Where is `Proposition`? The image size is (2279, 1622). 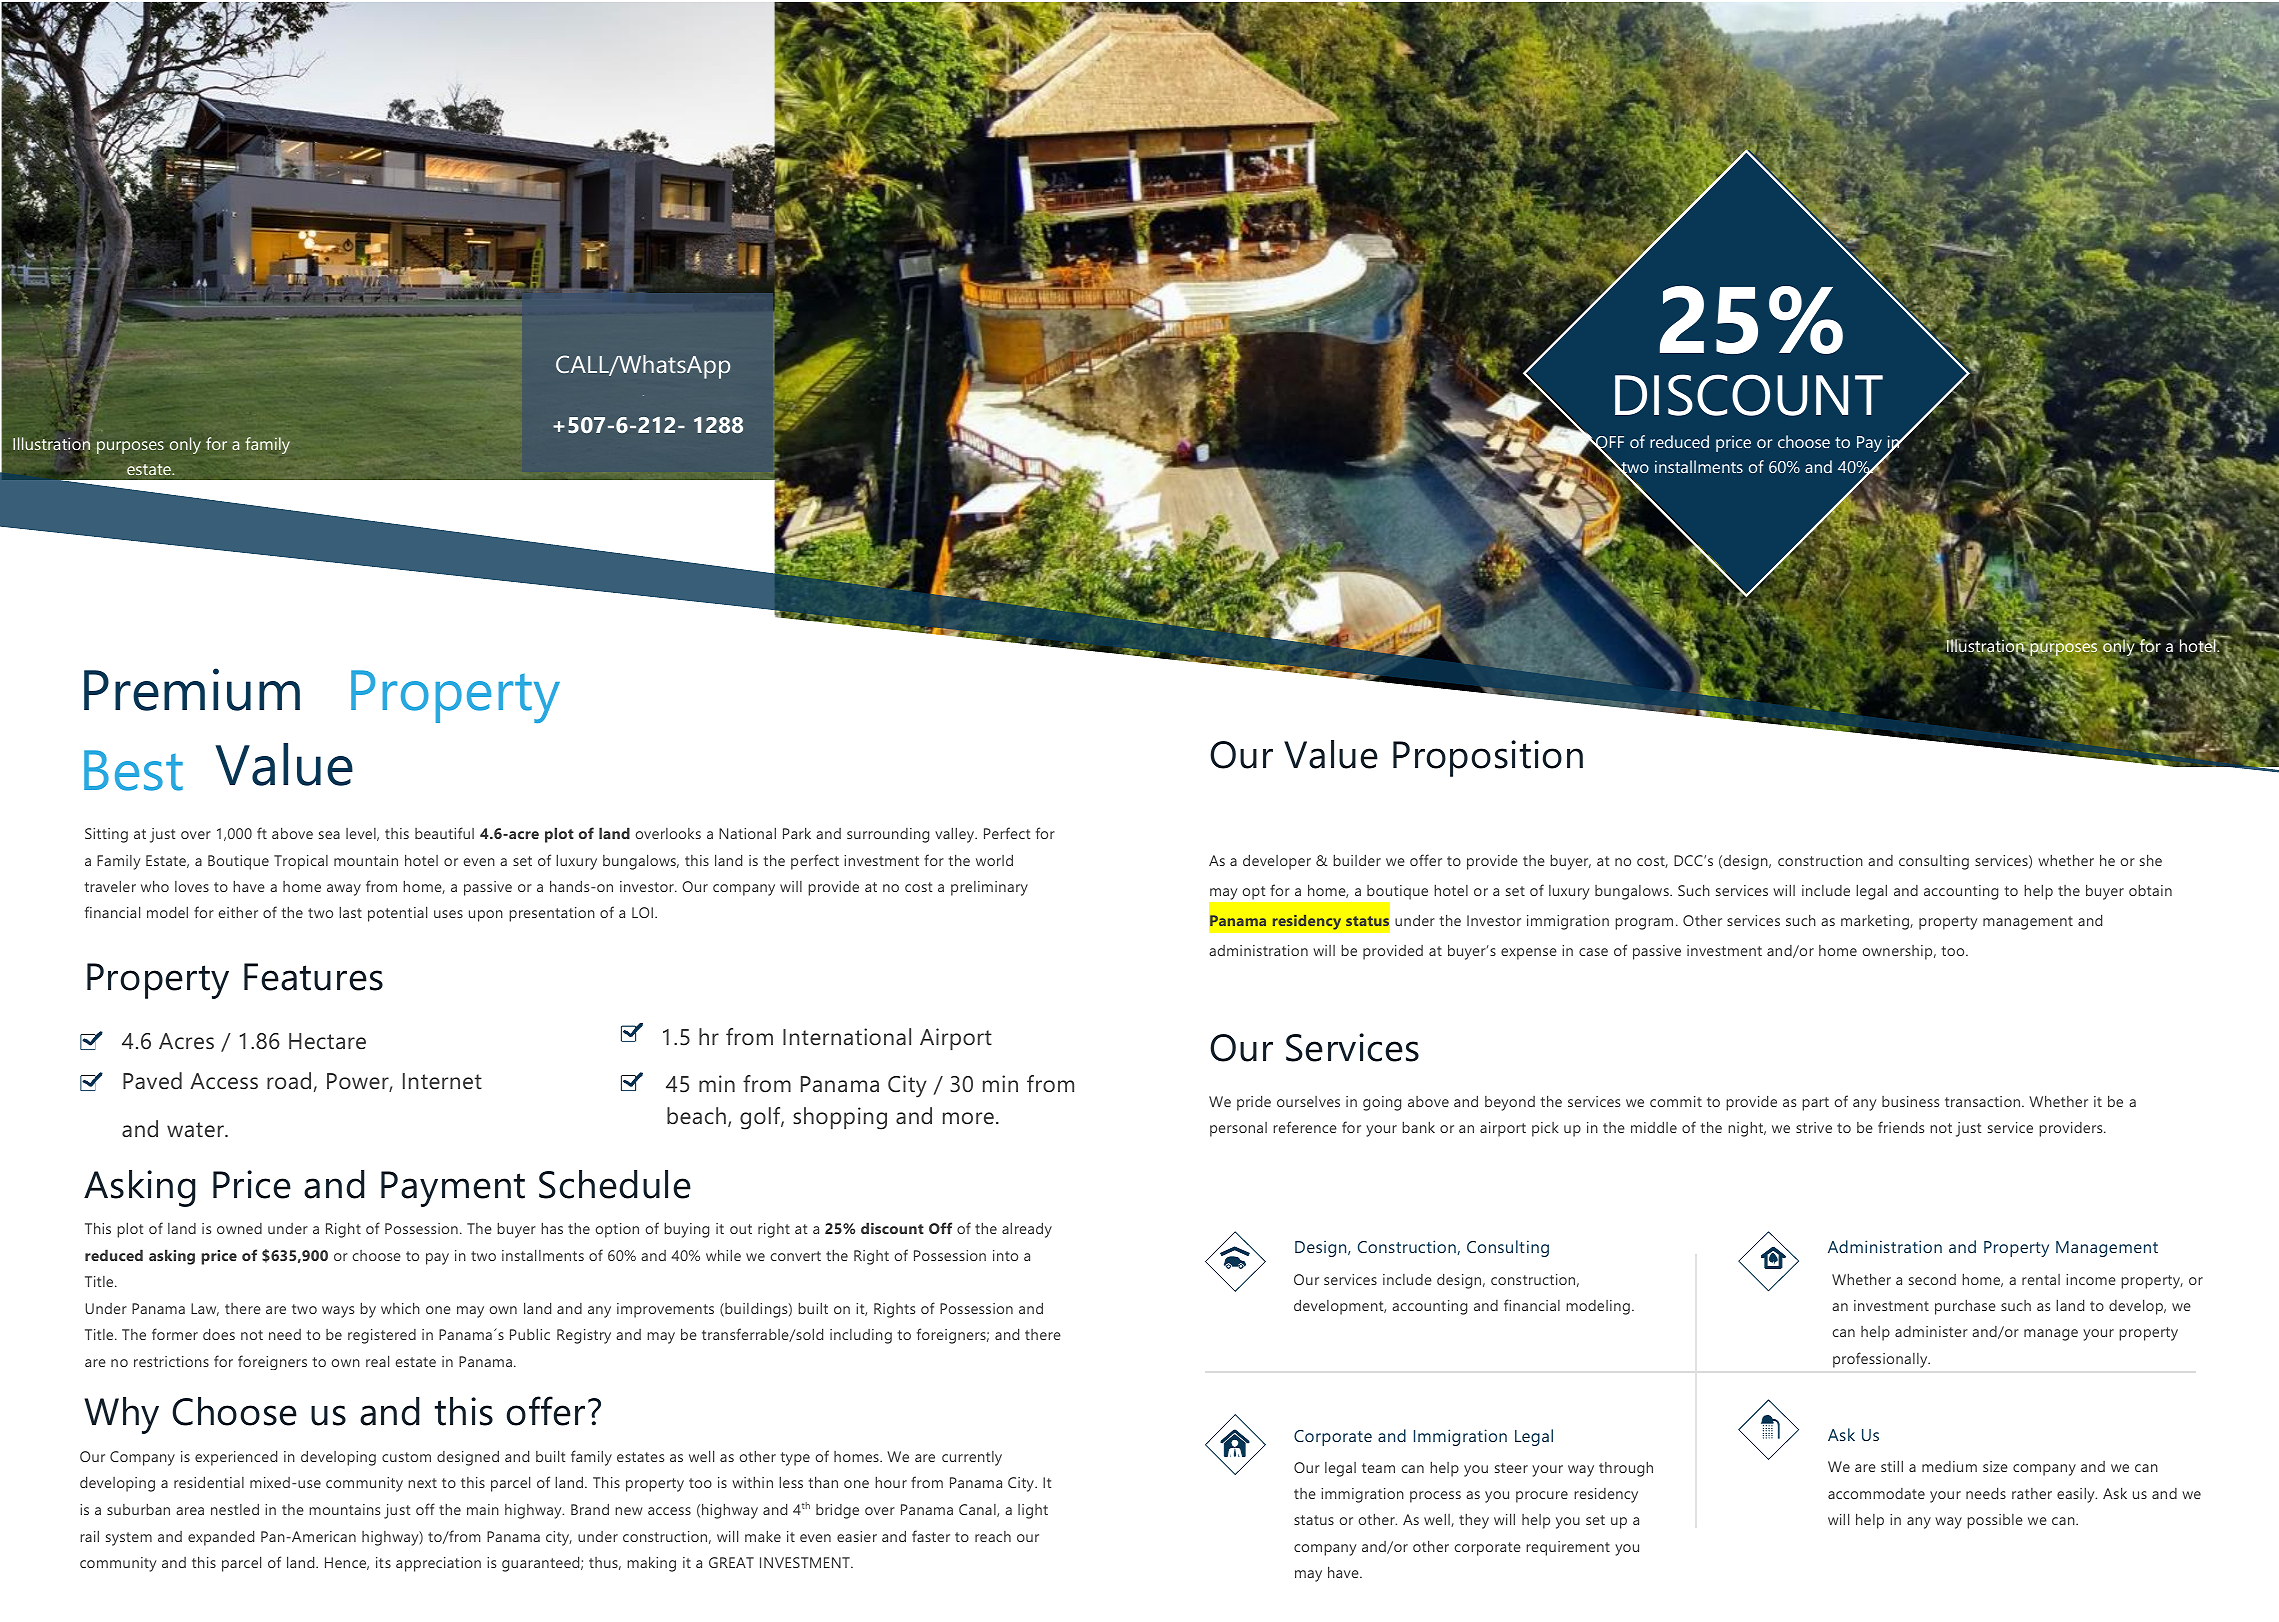
Proposition is located at coordinates (1488, 758).
